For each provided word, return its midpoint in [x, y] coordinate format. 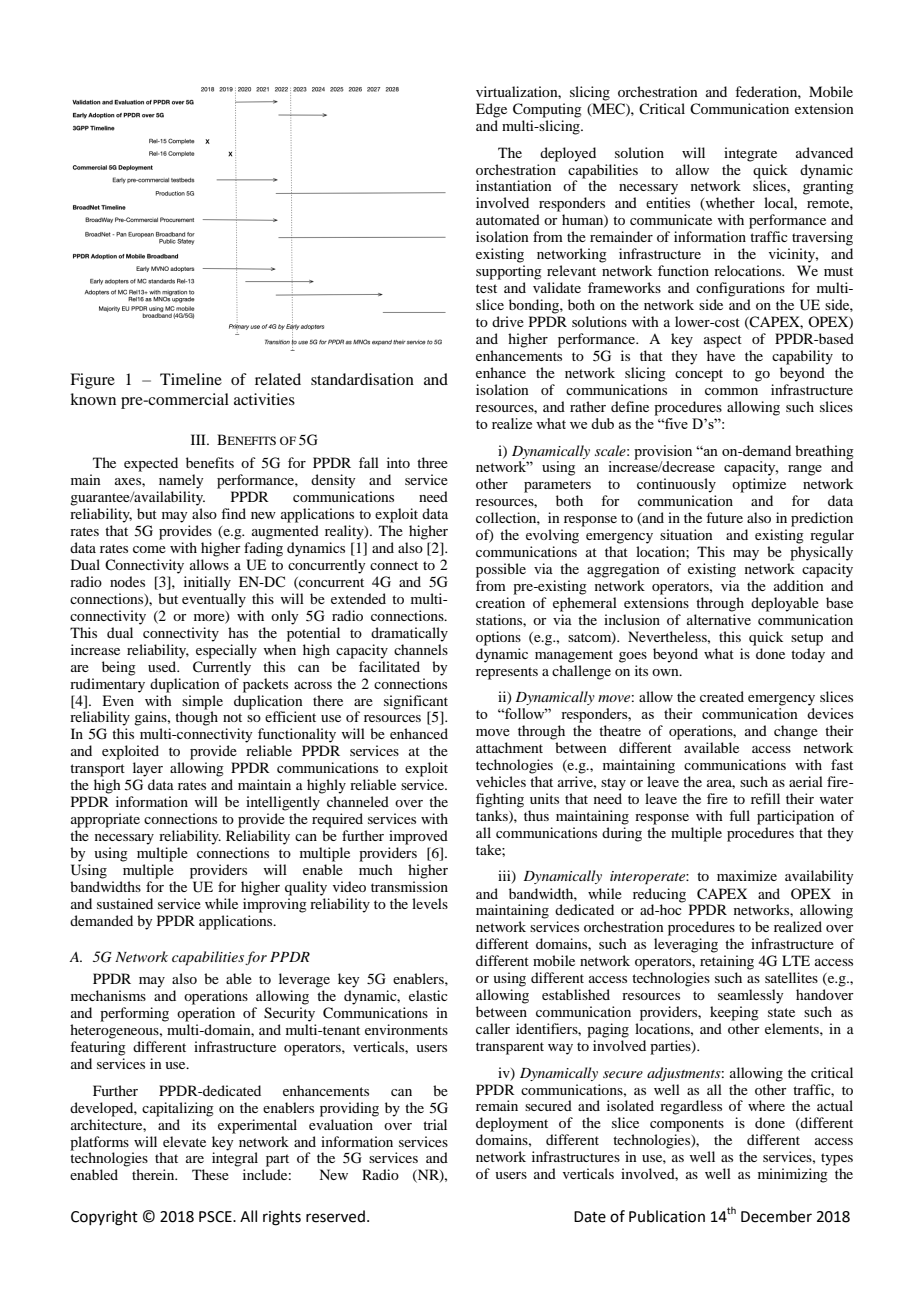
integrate [750, 154]
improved [418, 837]
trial [435, 1124]
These [210, 1174]
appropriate [105, 820]
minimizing [793, 1175]
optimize [759, 485]
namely [181, 481]
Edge [491, 110]
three [432, 462]
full [739, 815]
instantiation [514, 185]
